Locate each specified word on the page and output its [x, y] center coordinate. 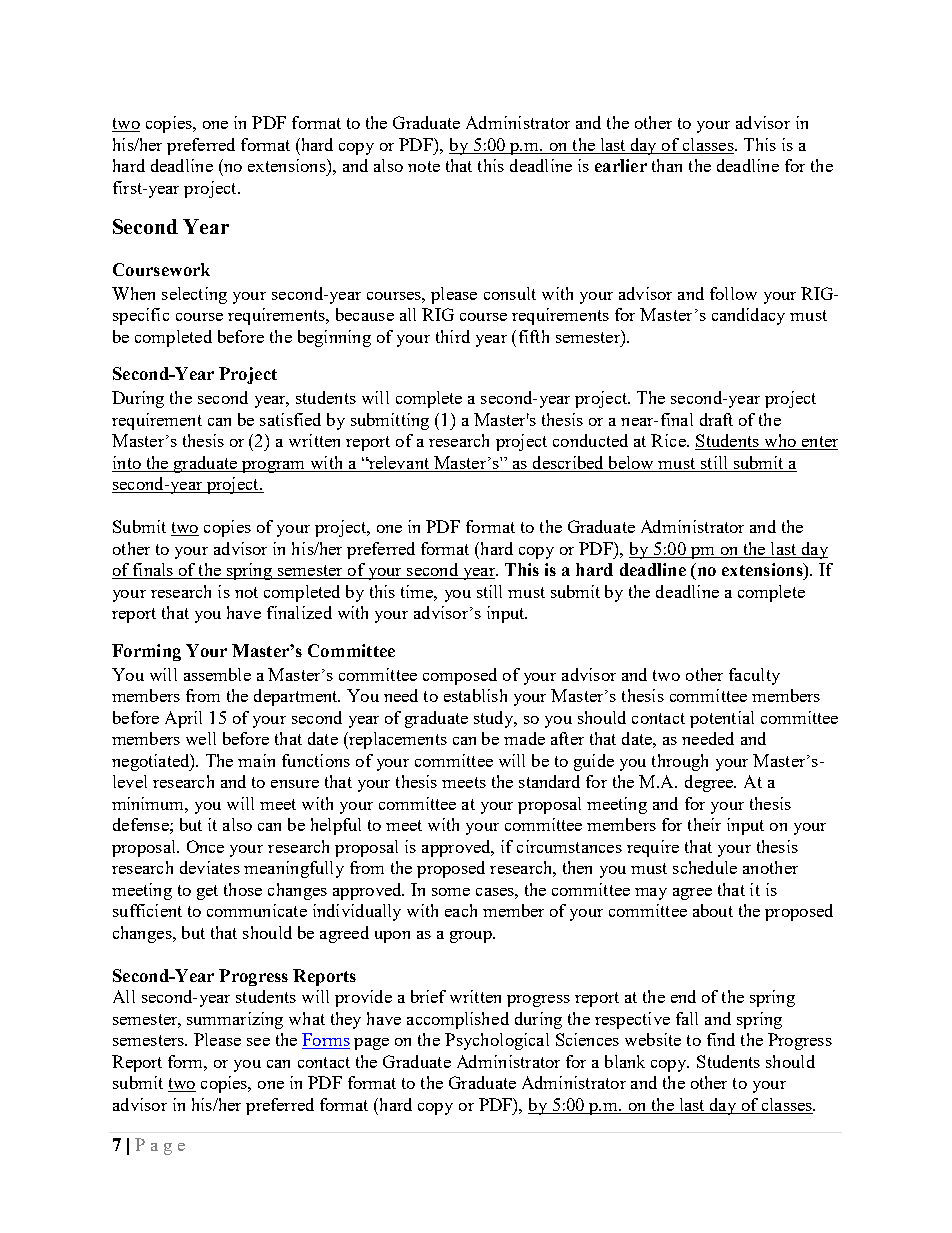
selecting [194, 295]
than [667, 165]
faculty [754, 676]
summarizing [235, 1020]
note [424, 166]
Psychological [497, 1041]
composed [460, 676]
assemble [217, 674]
